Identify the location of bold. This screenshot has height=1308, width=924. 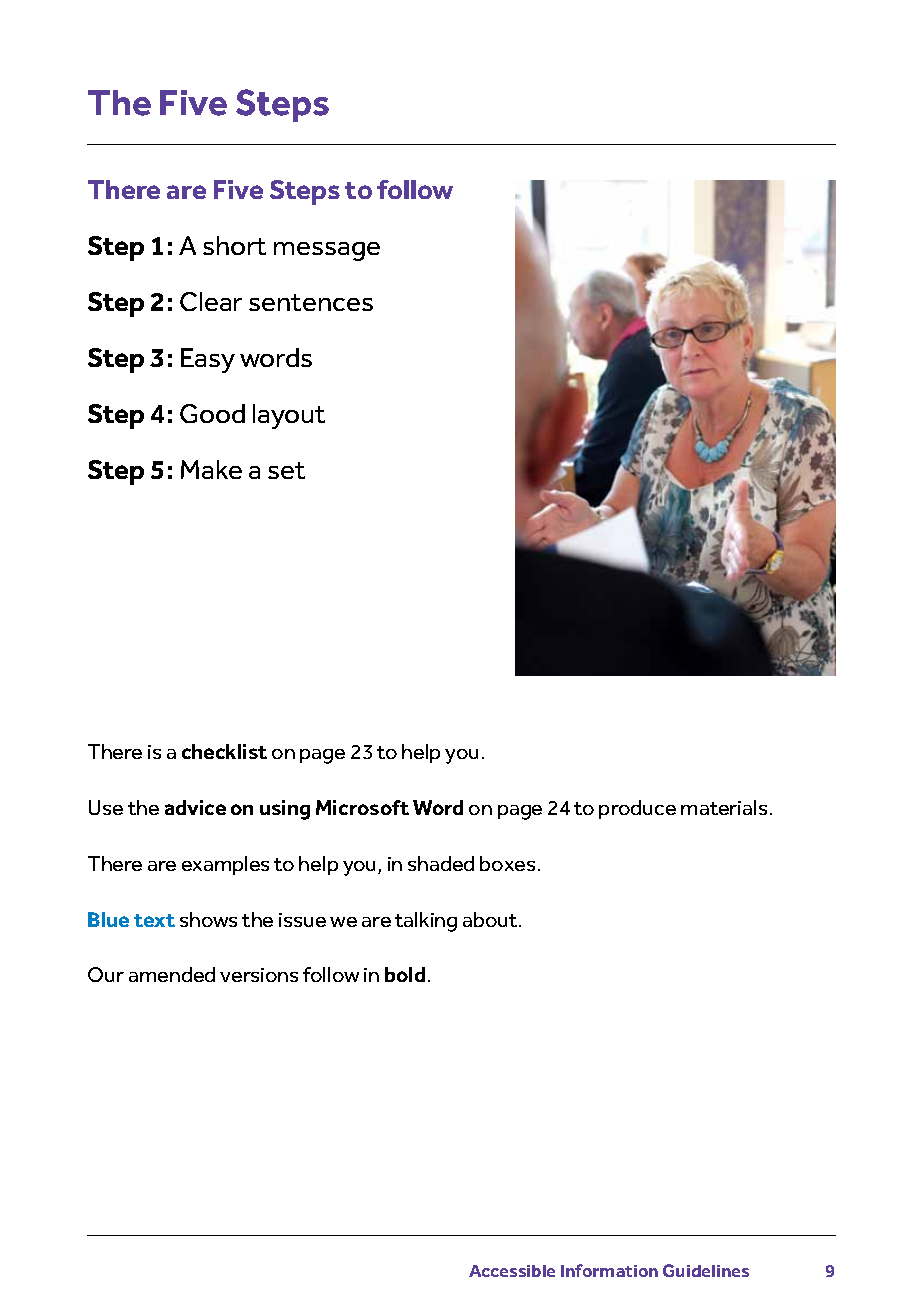
(405, 974).
